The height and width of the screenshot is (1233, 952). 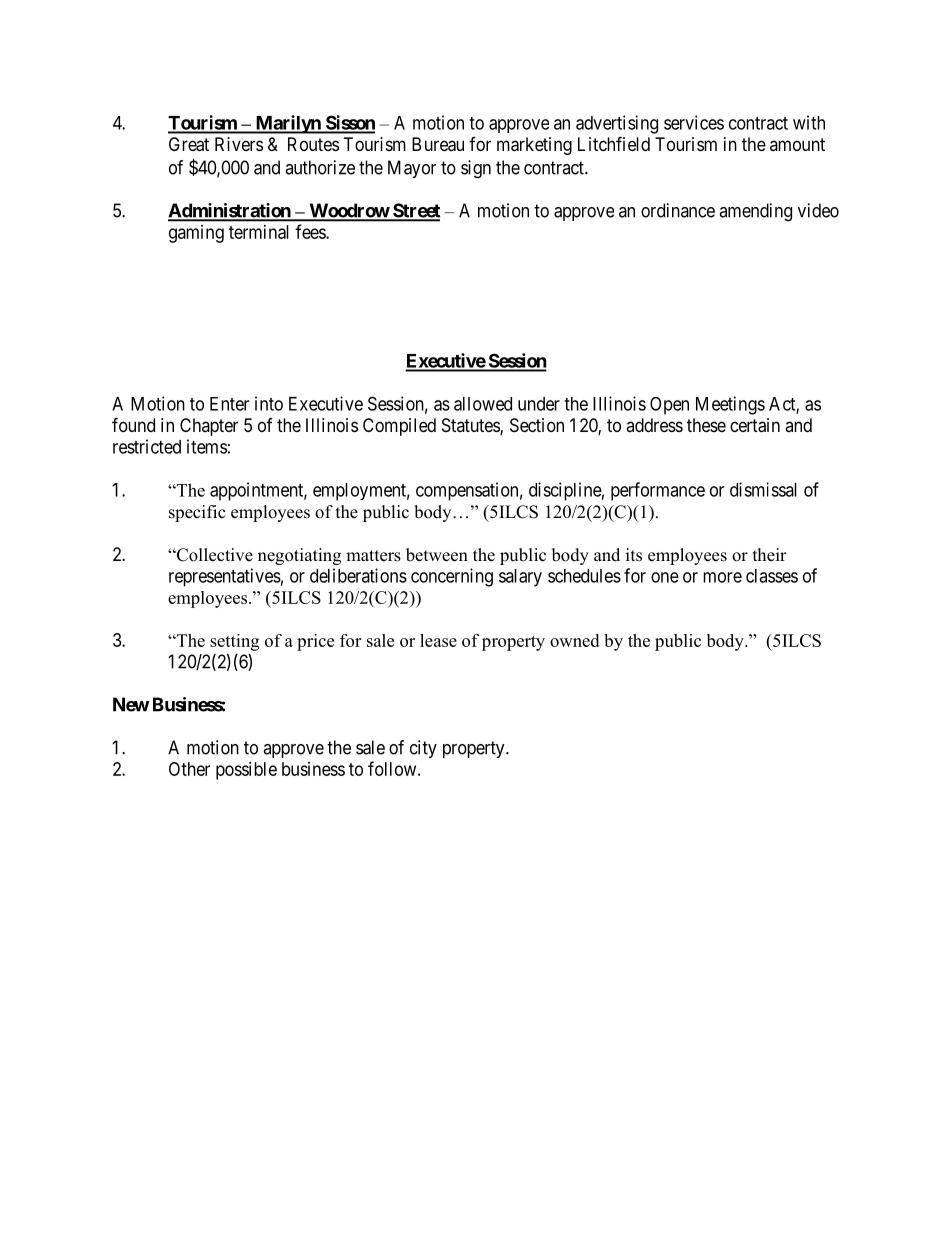 What do you see at coordinates (197, 513) in the screenshot?
I see `specific` at bounding box center [197, 513].
